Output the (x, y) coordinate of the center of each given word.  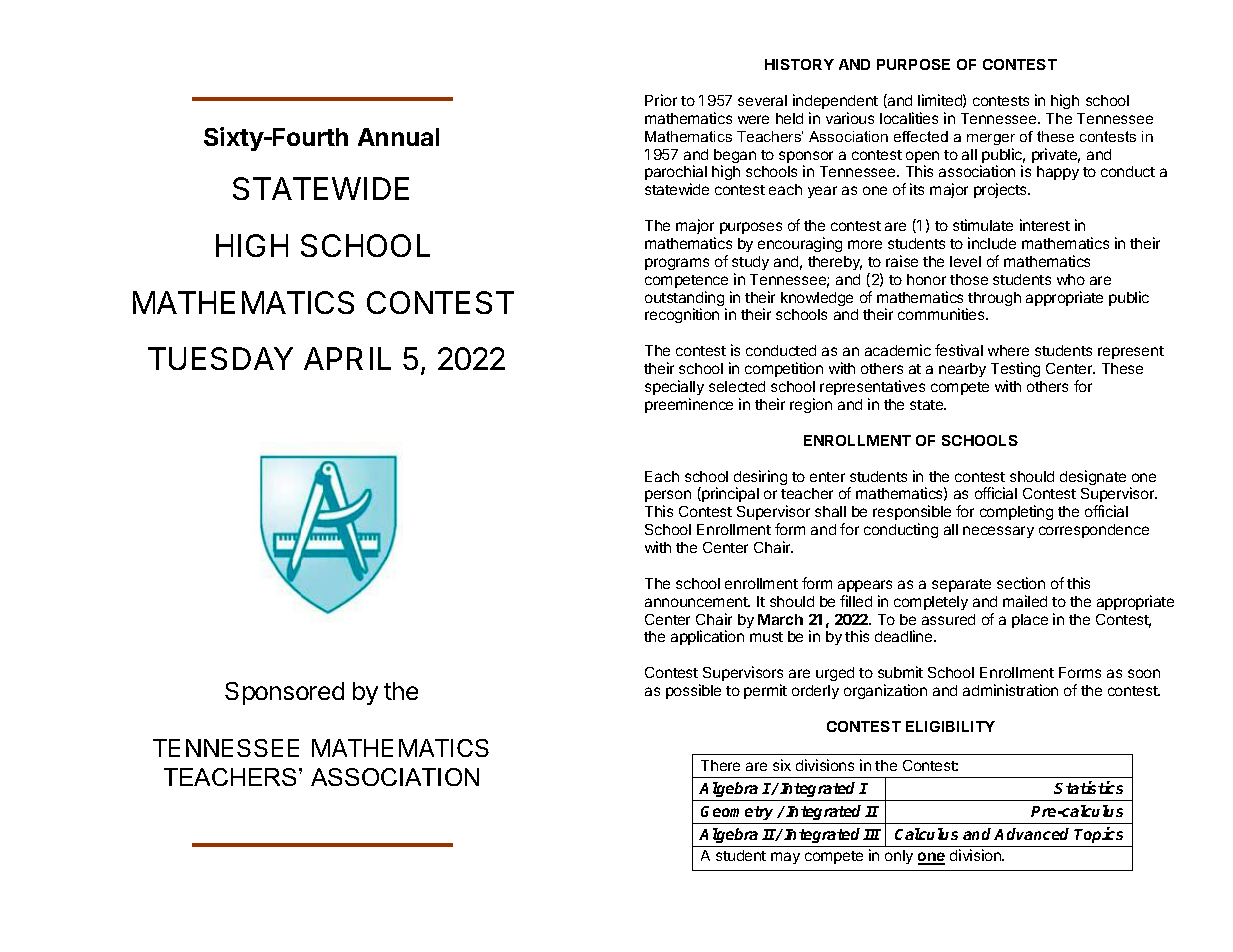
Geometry (738, 815)
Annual (398, 137)
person (668, 498)
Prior (661, 100)
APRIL (347, 358)
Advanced (1031, 834)
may (785, 858)
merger (991, 139)
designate (1093, 477)
